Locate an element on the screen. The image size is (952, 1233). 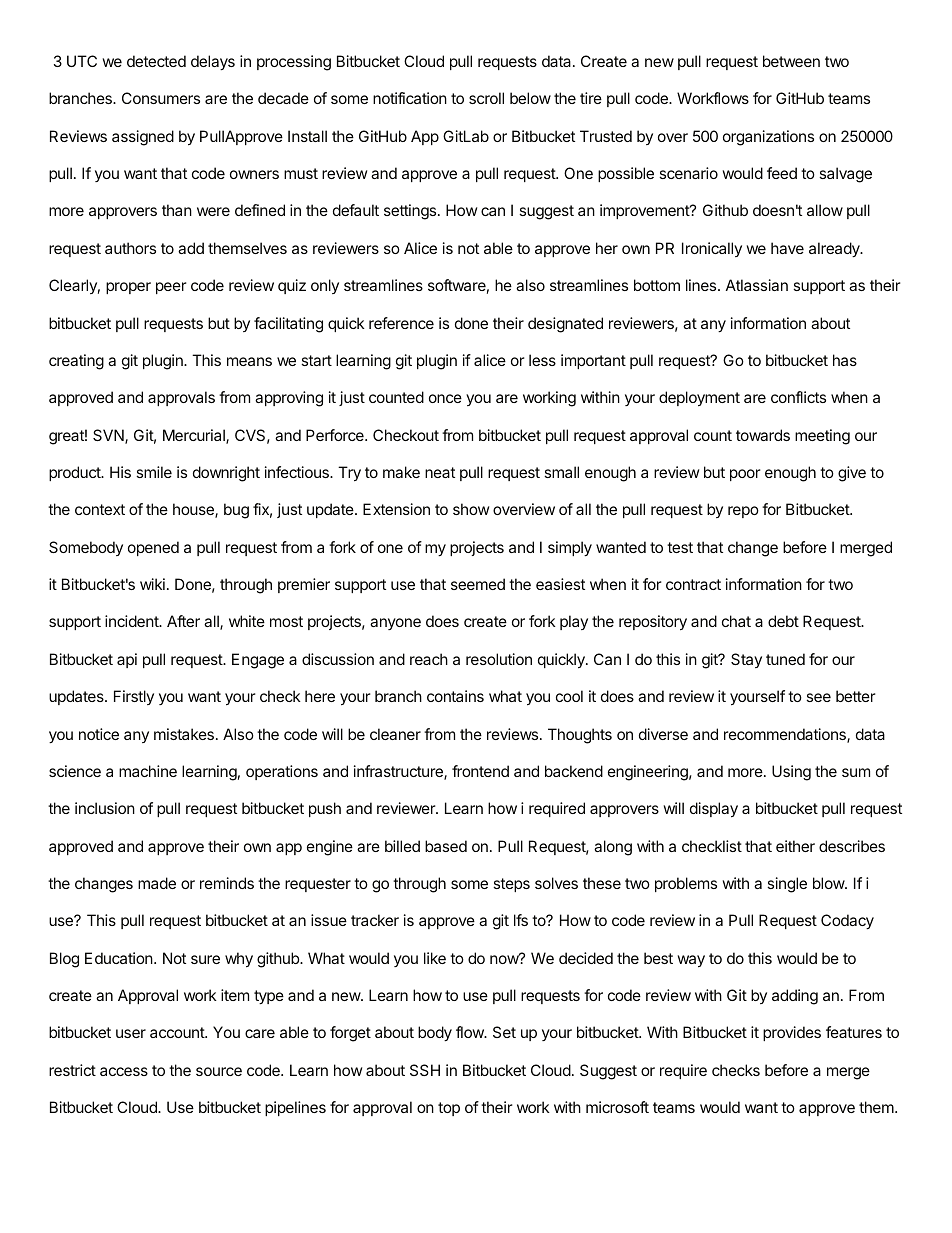
Consumers is located at coordinates (161, 98).
